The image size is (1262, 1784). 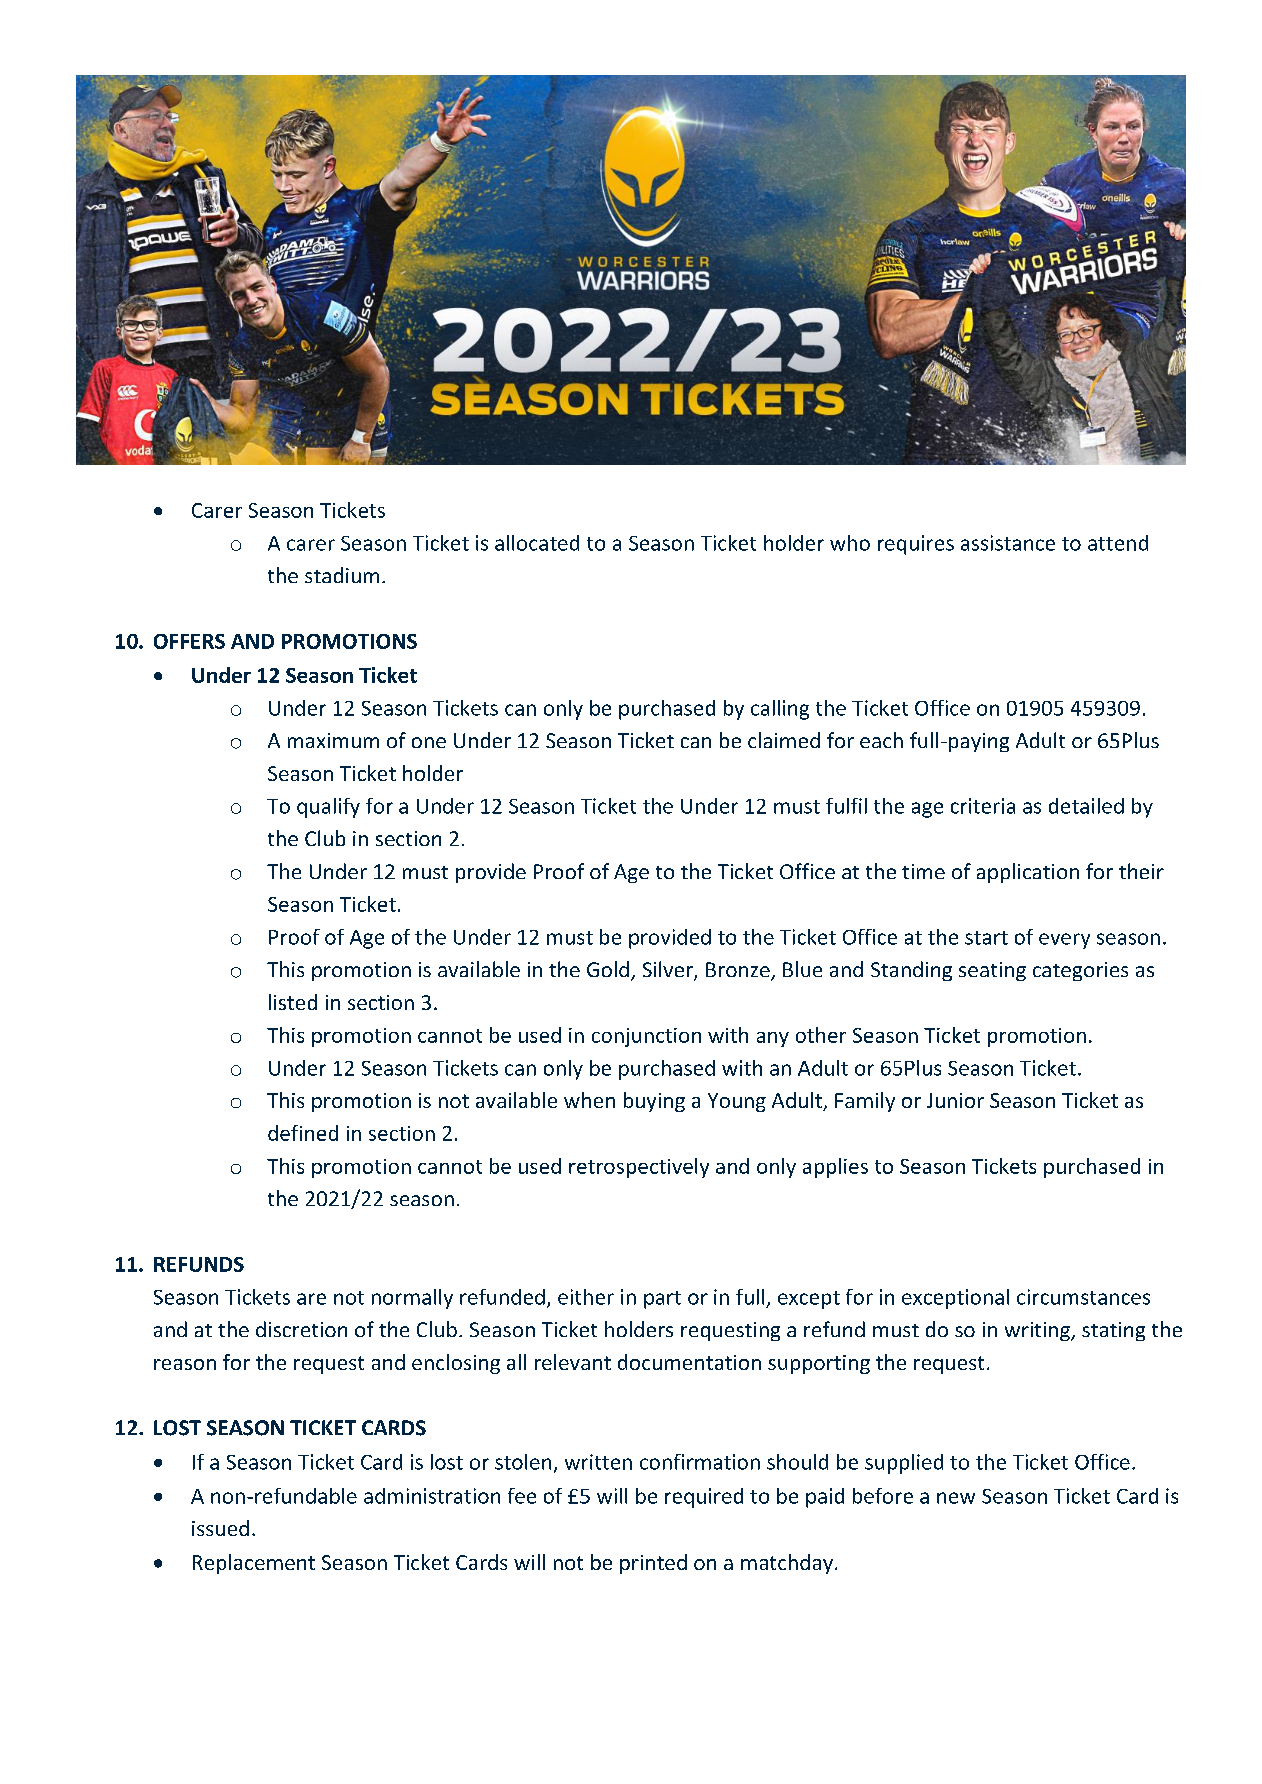 I want to click on assistance, so click(x=1008, y=543).
